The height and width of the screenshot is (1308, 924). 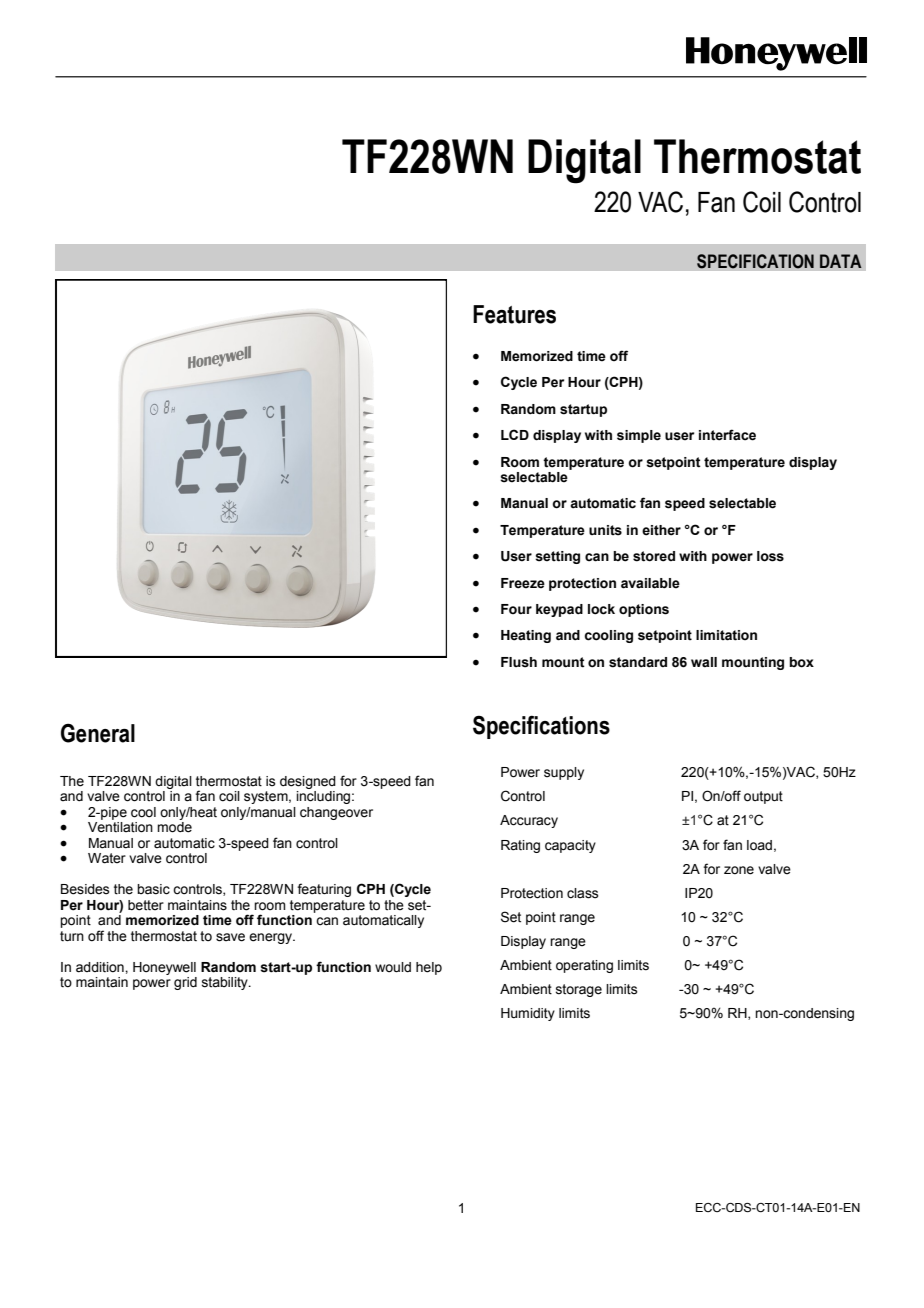 What do you see at coordinates (841, 261) in the screenshot?
I see `DATA` at bounding box center [841, 261].
